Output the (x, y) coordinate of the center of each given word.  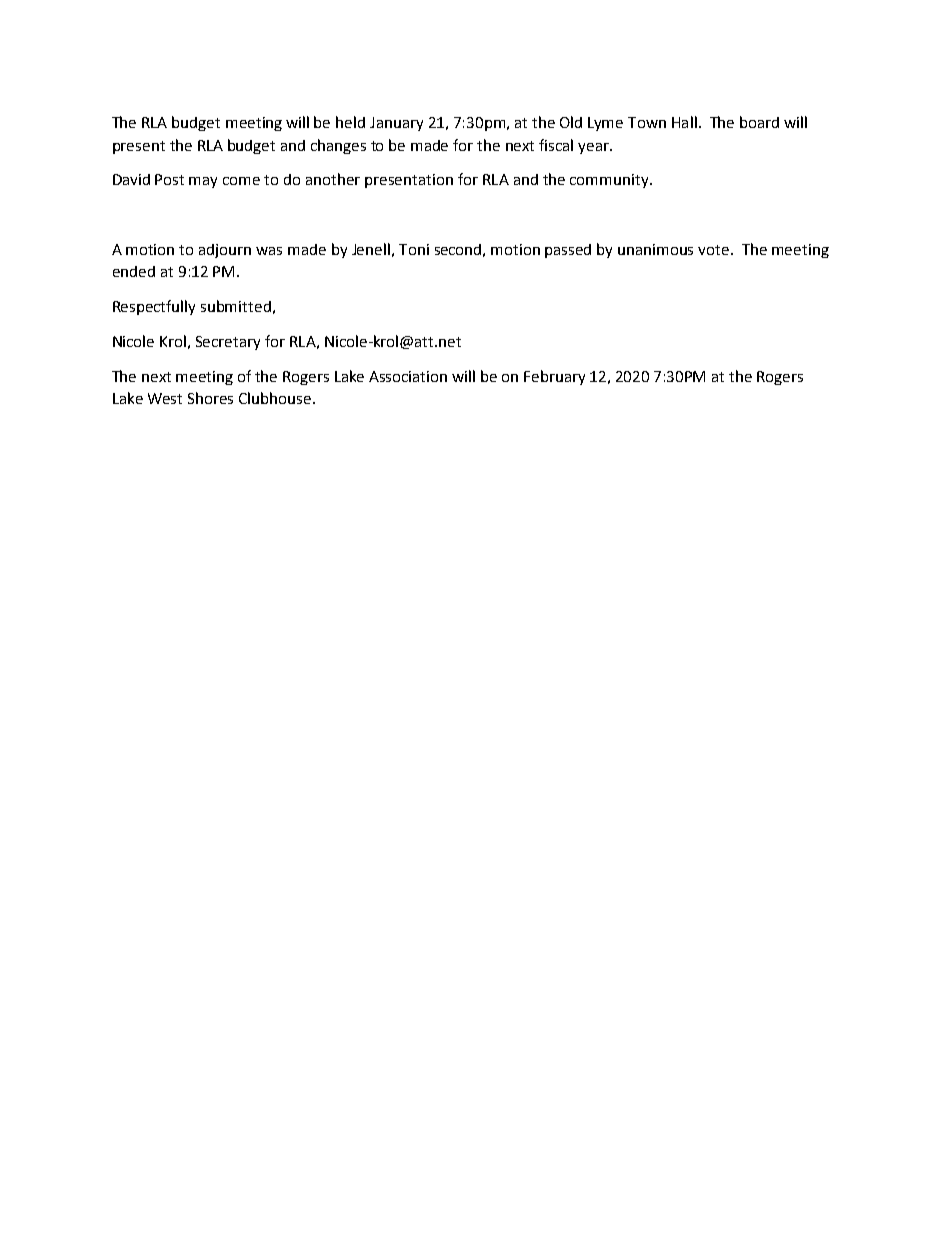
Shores (210, 398)
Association (408, 376)
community (610, 181)
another (333, 179)
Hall (684, 122)
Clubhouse (276, 398)
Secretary (228, 343)
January (396, 124)
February (554, 377)
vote (715, 250)
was (269, 251)
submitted (236, 306)
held (350, 122)
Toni (414, 249)
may (203, 182)
